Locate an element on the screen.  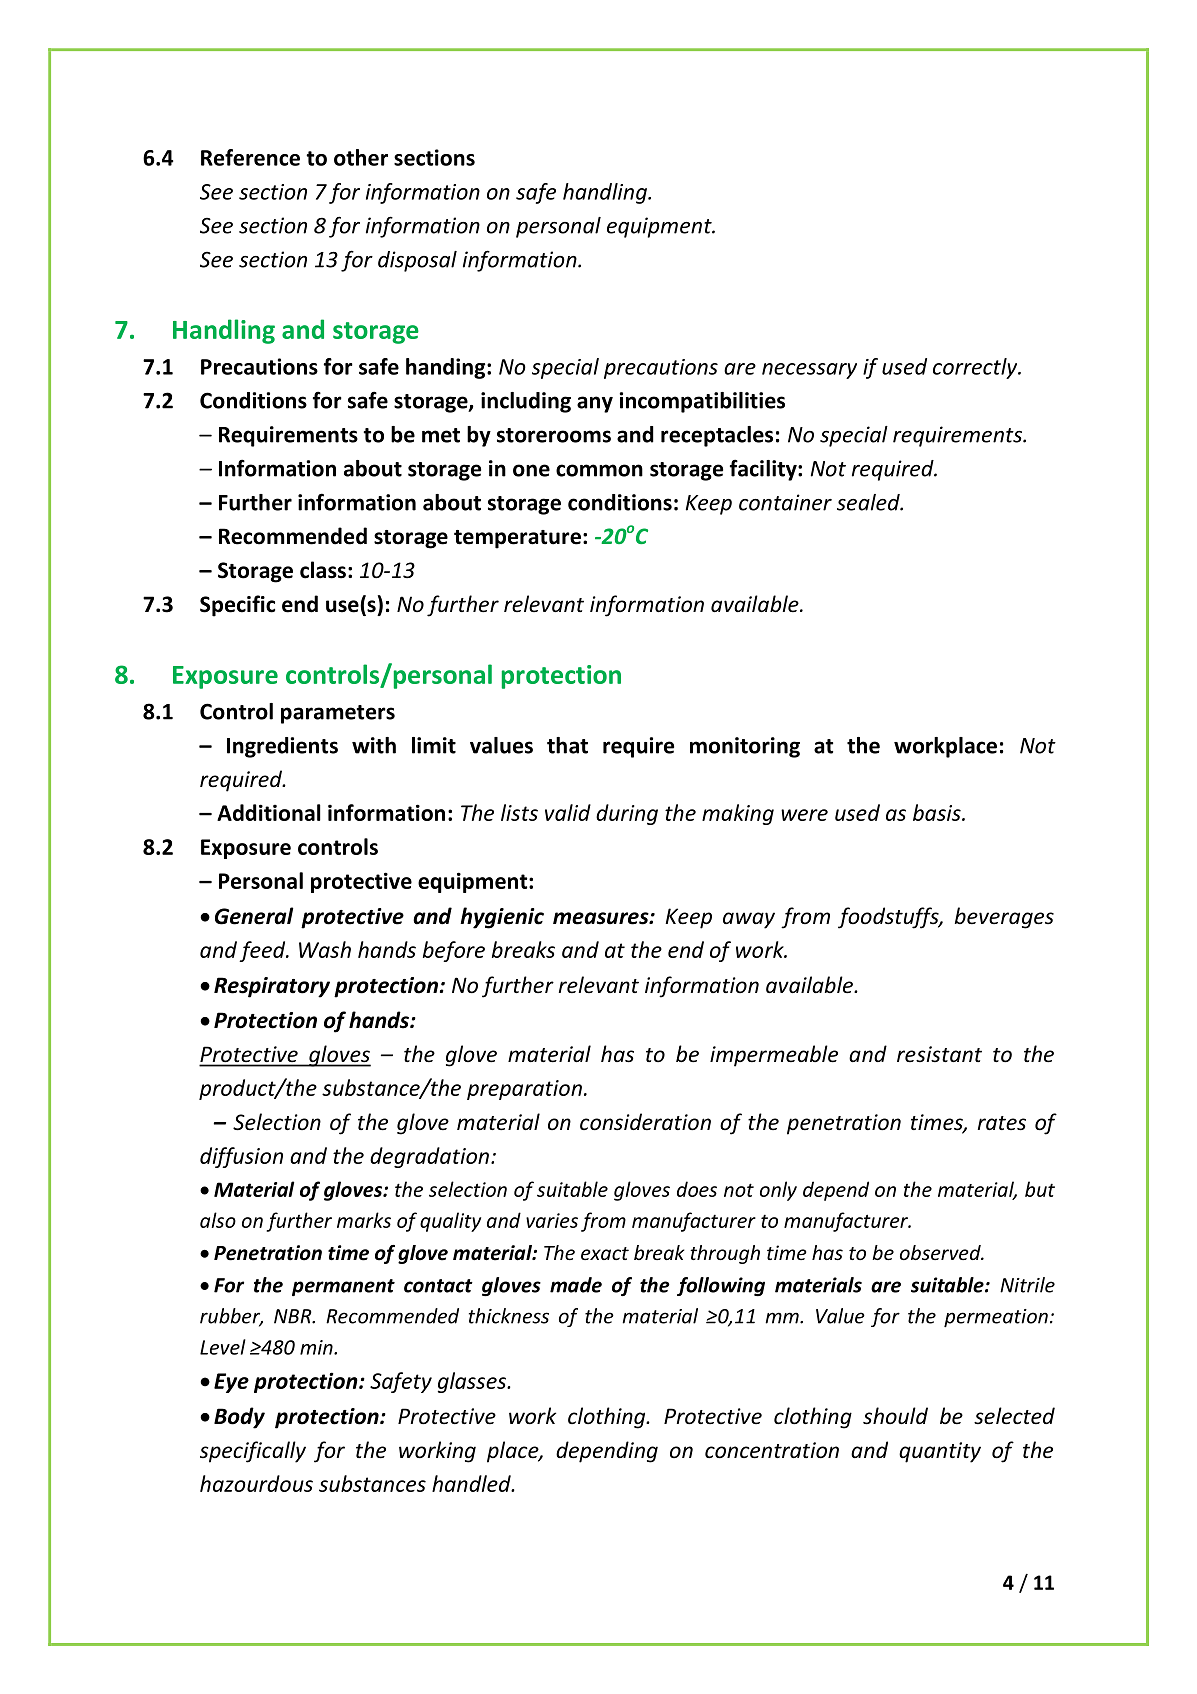
correctly is located at coordinates (976, 368).
